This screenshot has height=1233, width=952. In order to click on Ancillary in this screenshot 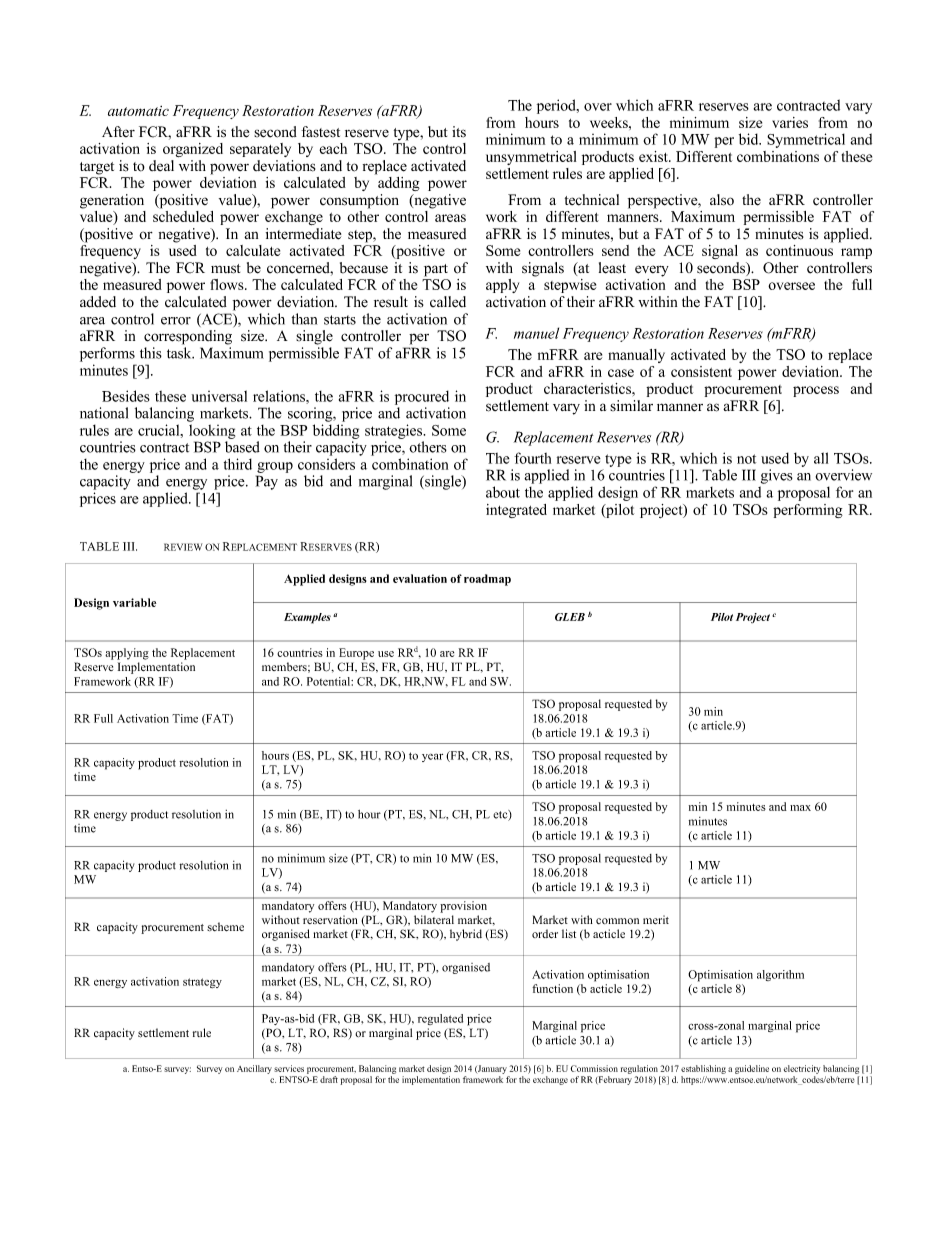, I will do `click(254, 1069)`.
